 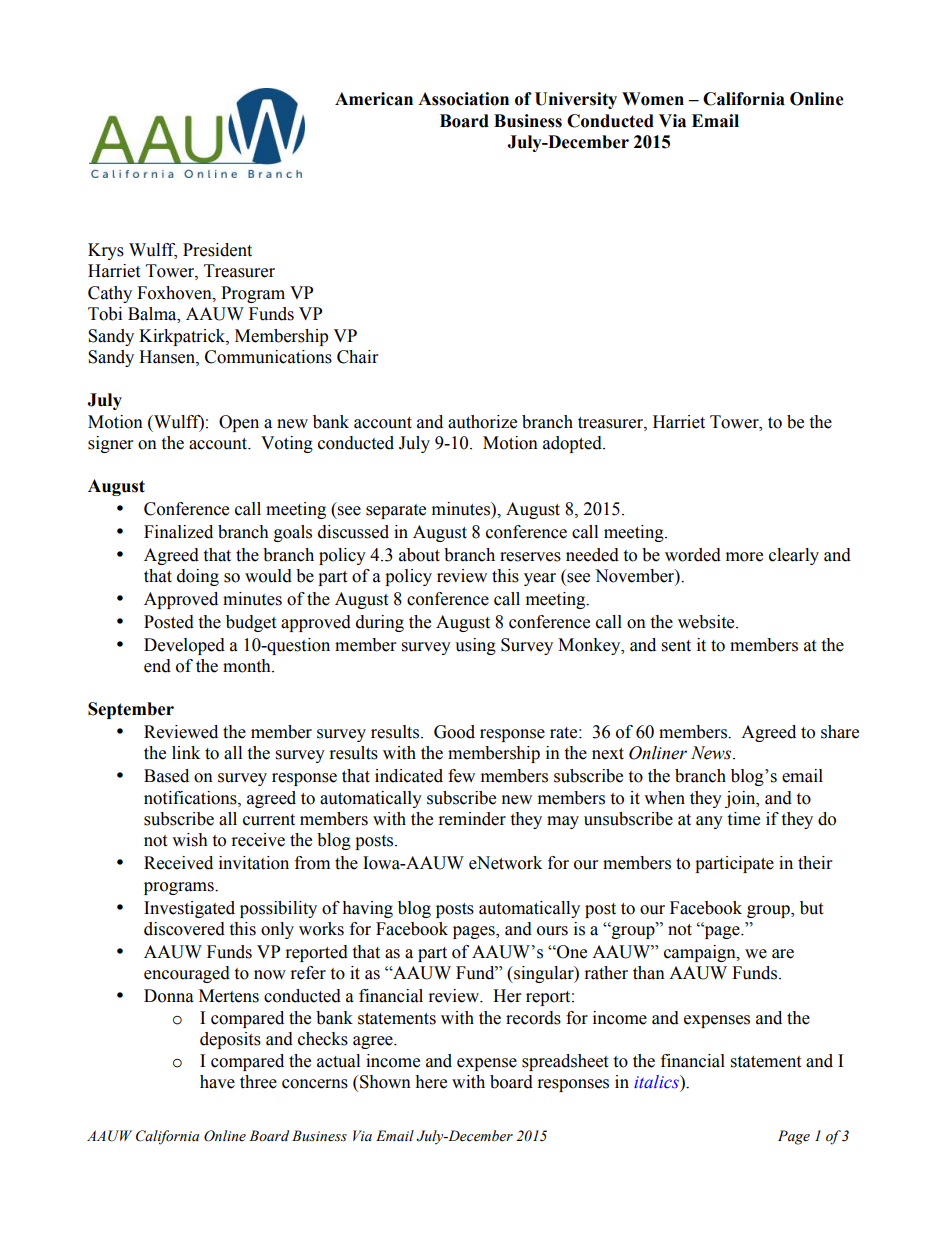 I want to click on Association, so click(x=463, y=99).
